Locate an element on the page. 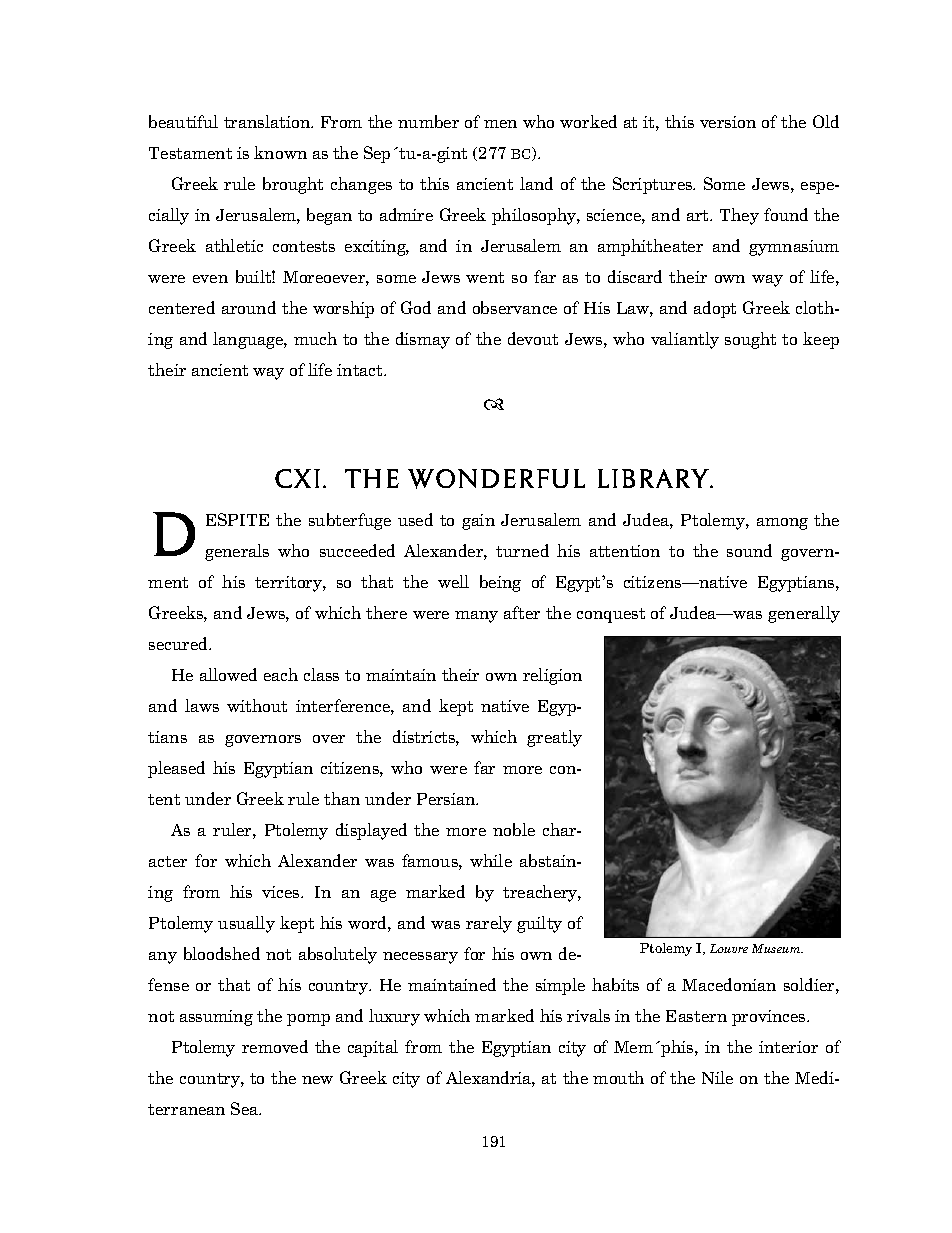 This page has width=952, height=1233. rivals is located at coordinates (588, 1015).
